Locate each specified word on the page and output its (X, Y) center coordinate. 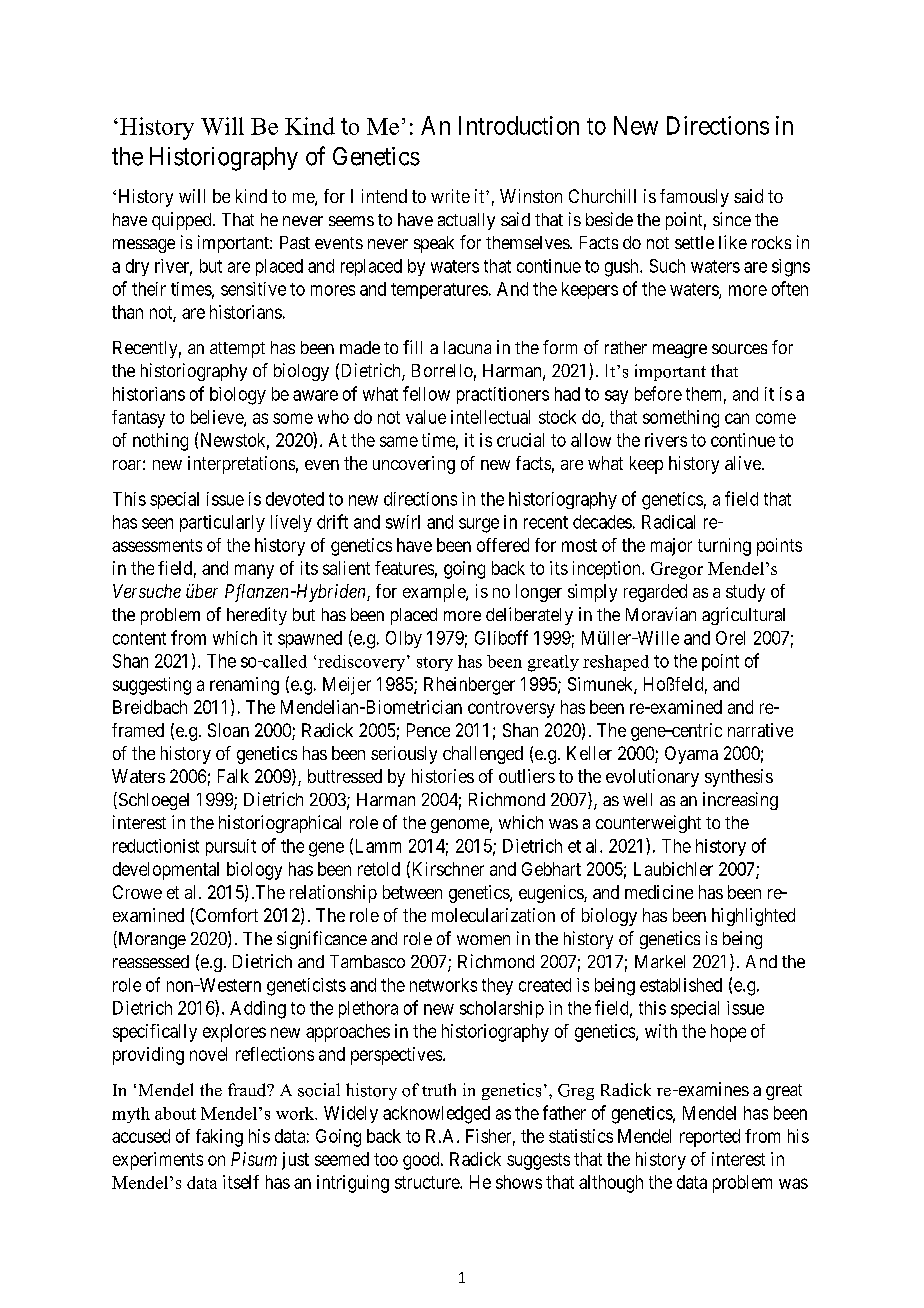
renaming (244, 686)
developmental (166, 871)
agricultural (743, 616)
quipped (183, 221)
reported (710, 1138)
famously (694, 198)
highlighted (753, 917)
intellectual (490, 417)
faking (219, 1138)
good (422, 1161)
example (435, 593)
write (450, 196)
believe (218, 418)
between (412, 892)
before (658, 393)
